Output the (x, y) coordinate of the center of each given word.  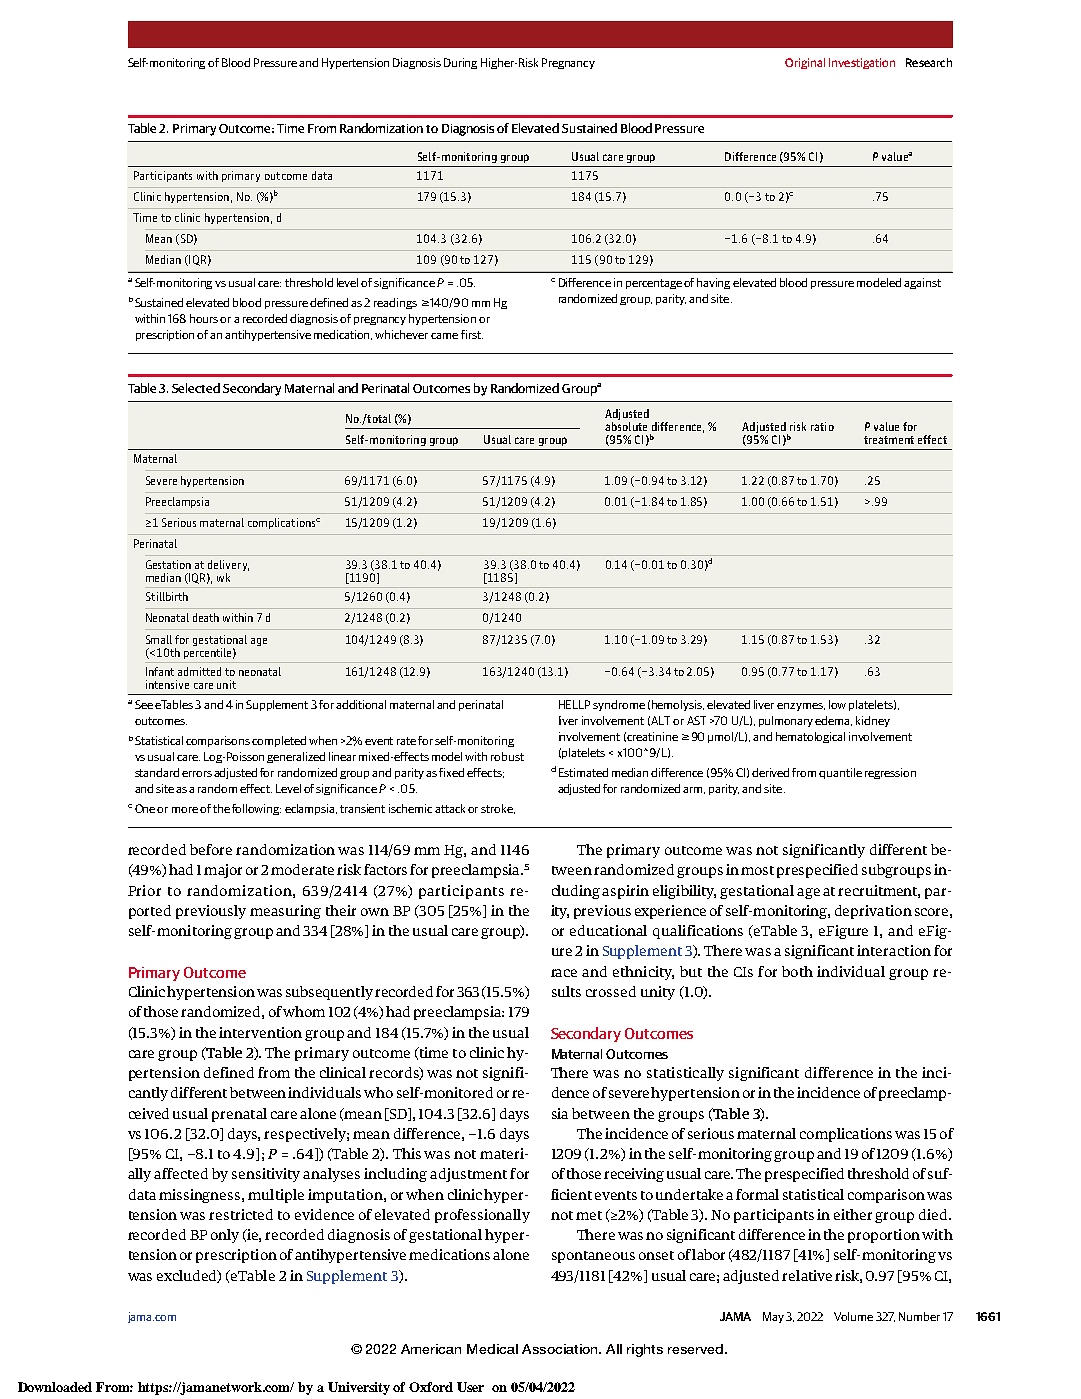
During (460, 63)
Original (805, 63)
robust (507, 756)
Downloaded (55, 1387)
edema (833, 721)
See (144, 704)
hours (205, 318)
